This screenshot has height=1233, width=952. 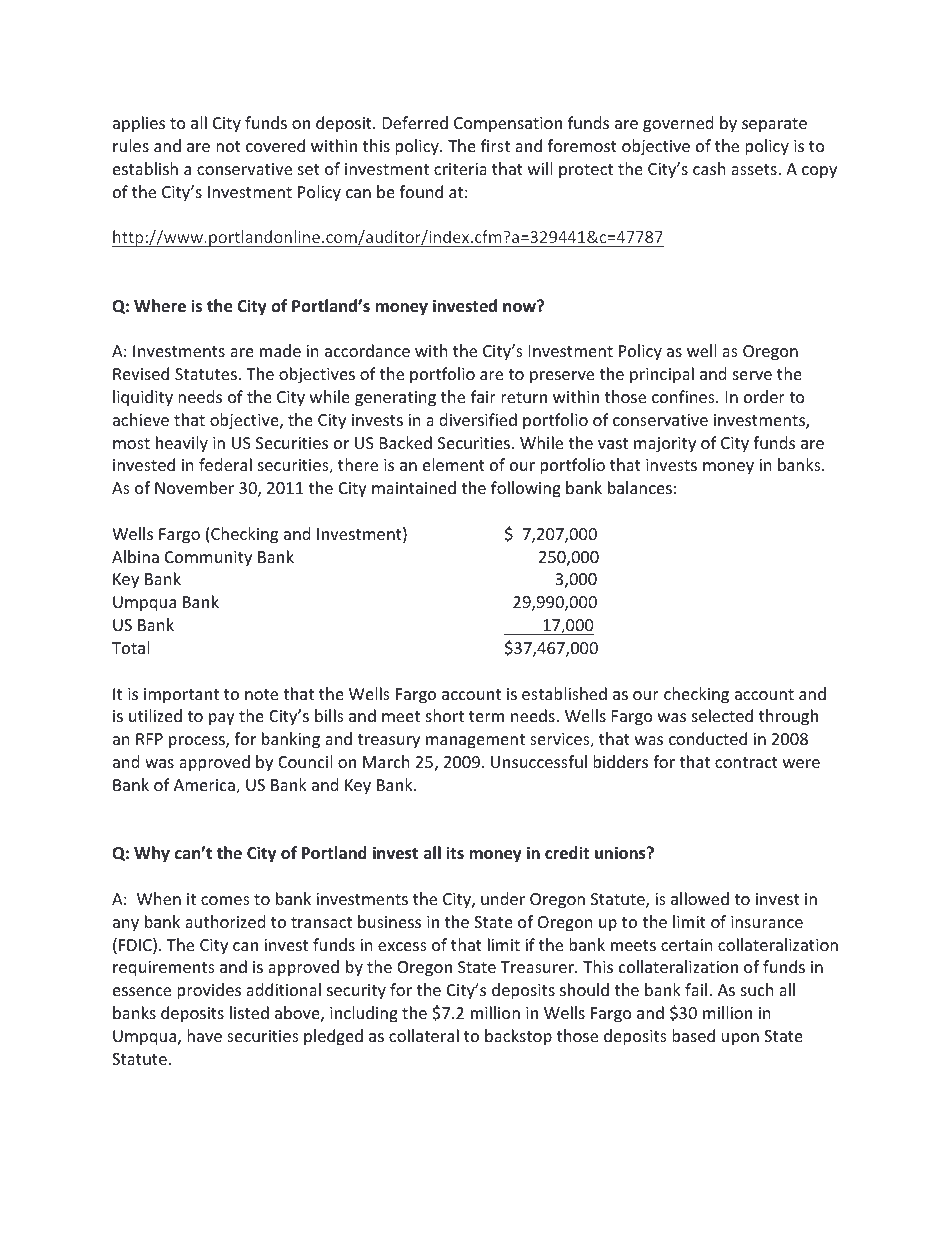 What do you see at coordinates (495, 145) in the screenshot?
I see `first` at bounding box center [495, 145].
